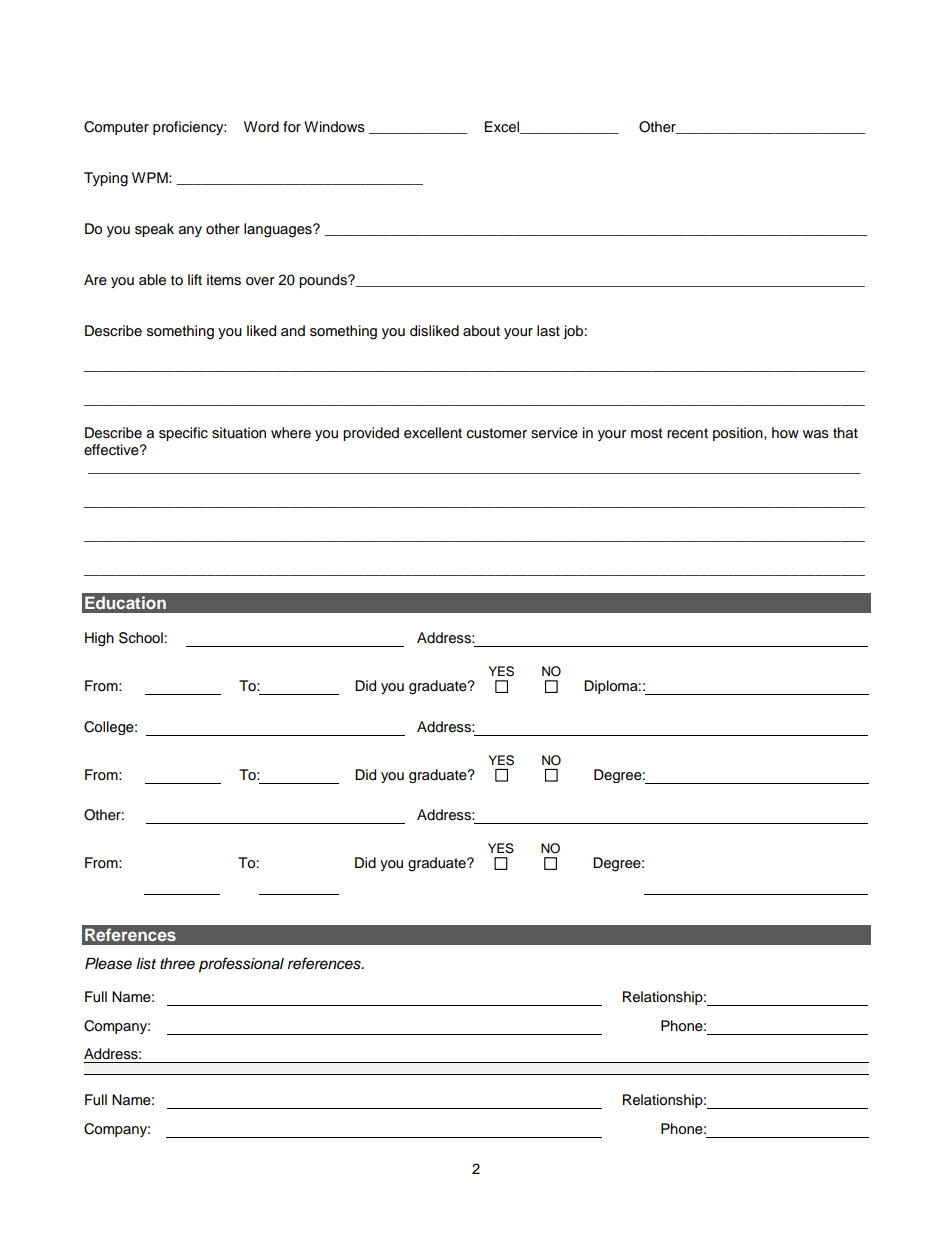 The height and width of the page is (1233, 952). I want to click on professional, so click(241, 965).
